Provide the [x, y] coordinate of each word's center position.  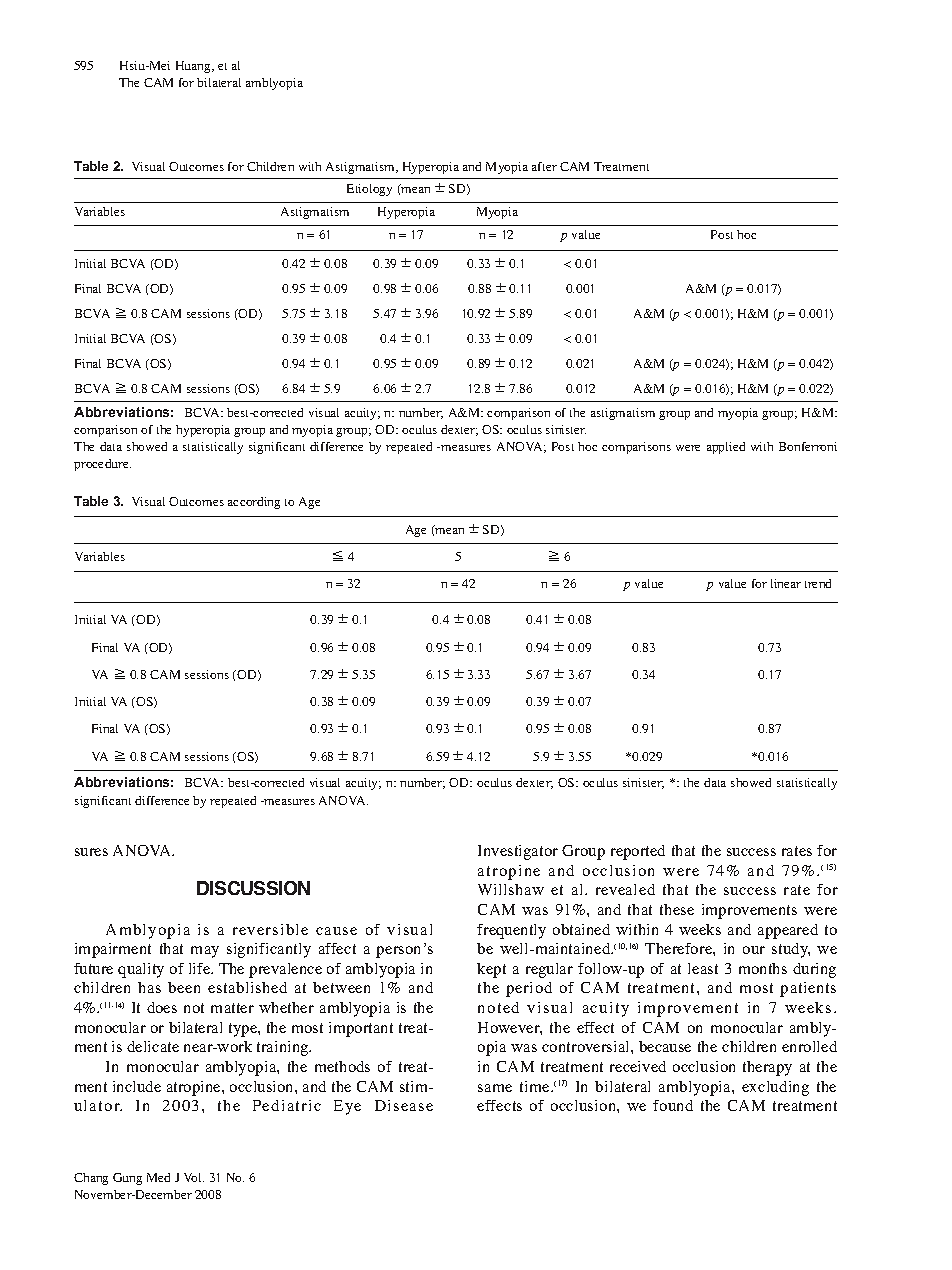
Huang [194, 67]
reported [638, 852]
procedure [102, 465]
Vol [194, 1177]
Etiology [369, 190]
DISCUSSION [253, 888]
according [254, 503]
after [544, 166]
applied [726, 448]
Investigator [518, 852]
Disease [404, 1105]
